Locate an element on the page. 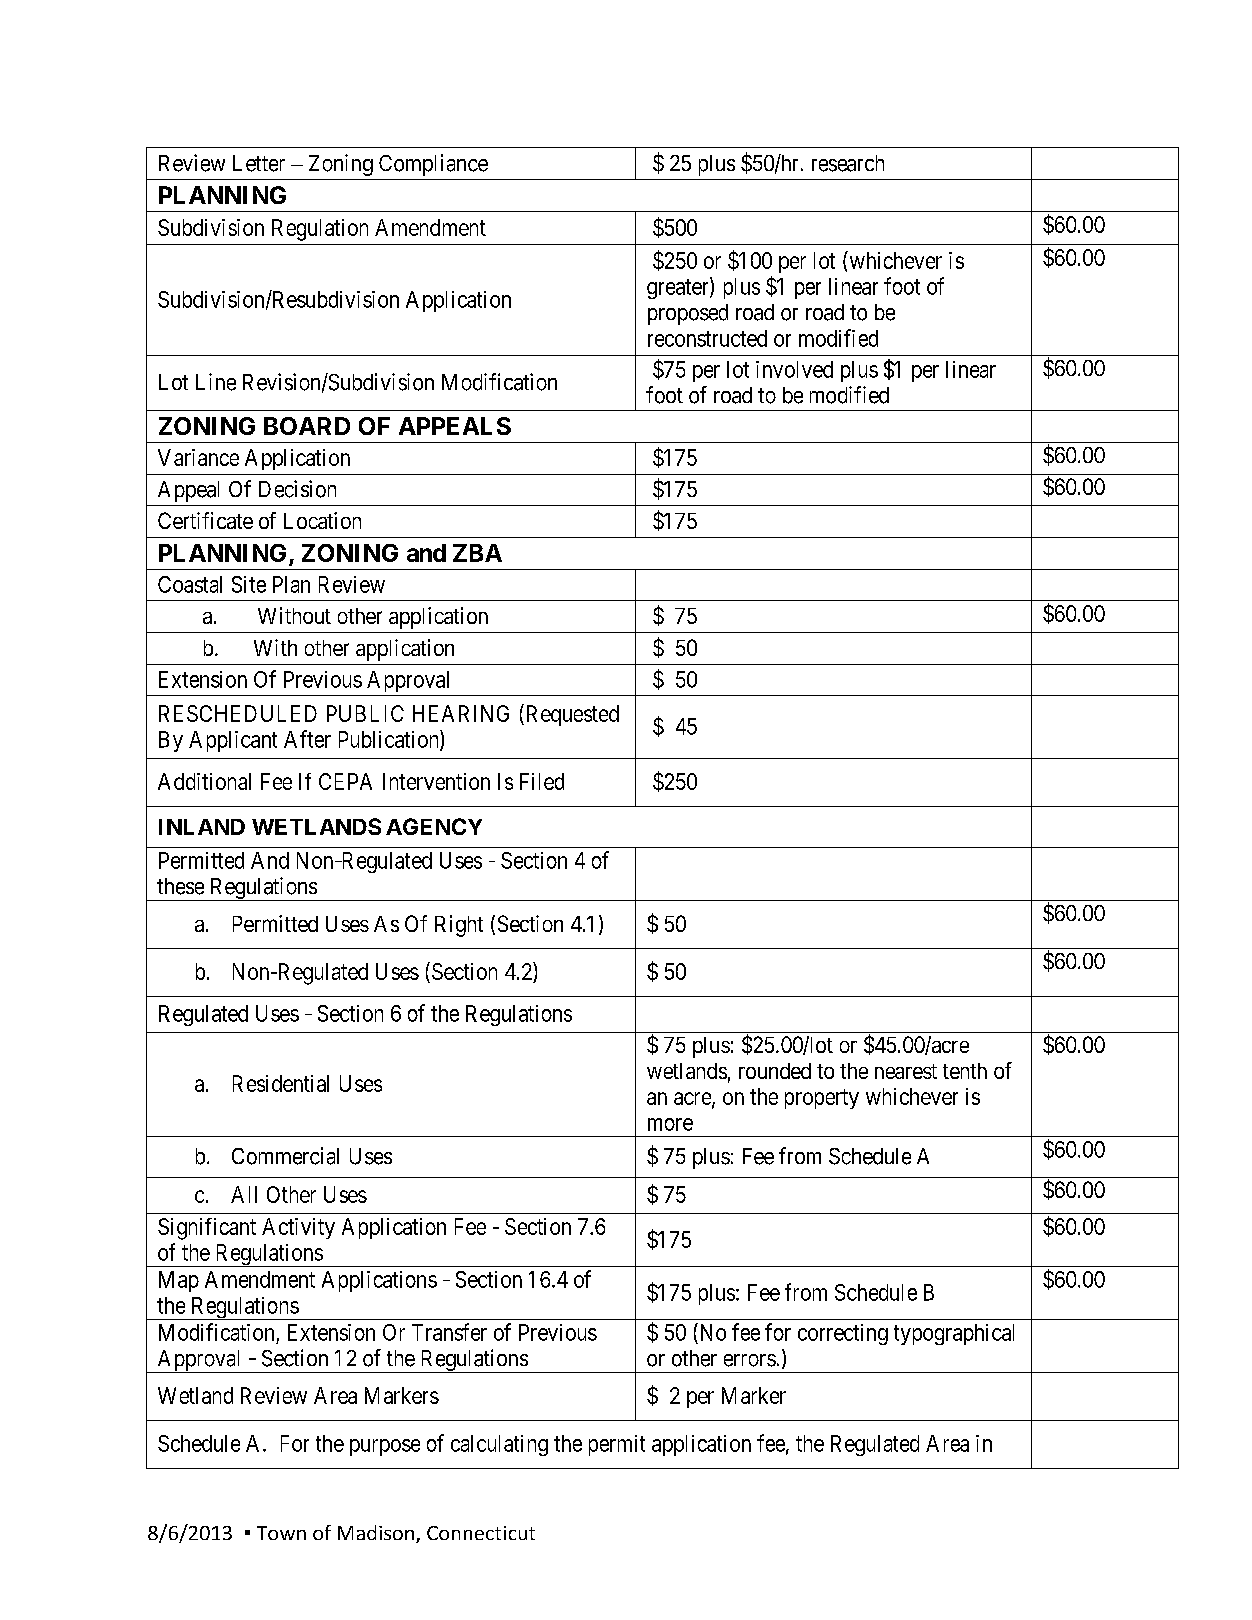  research is located at coordinates (848, 163).
